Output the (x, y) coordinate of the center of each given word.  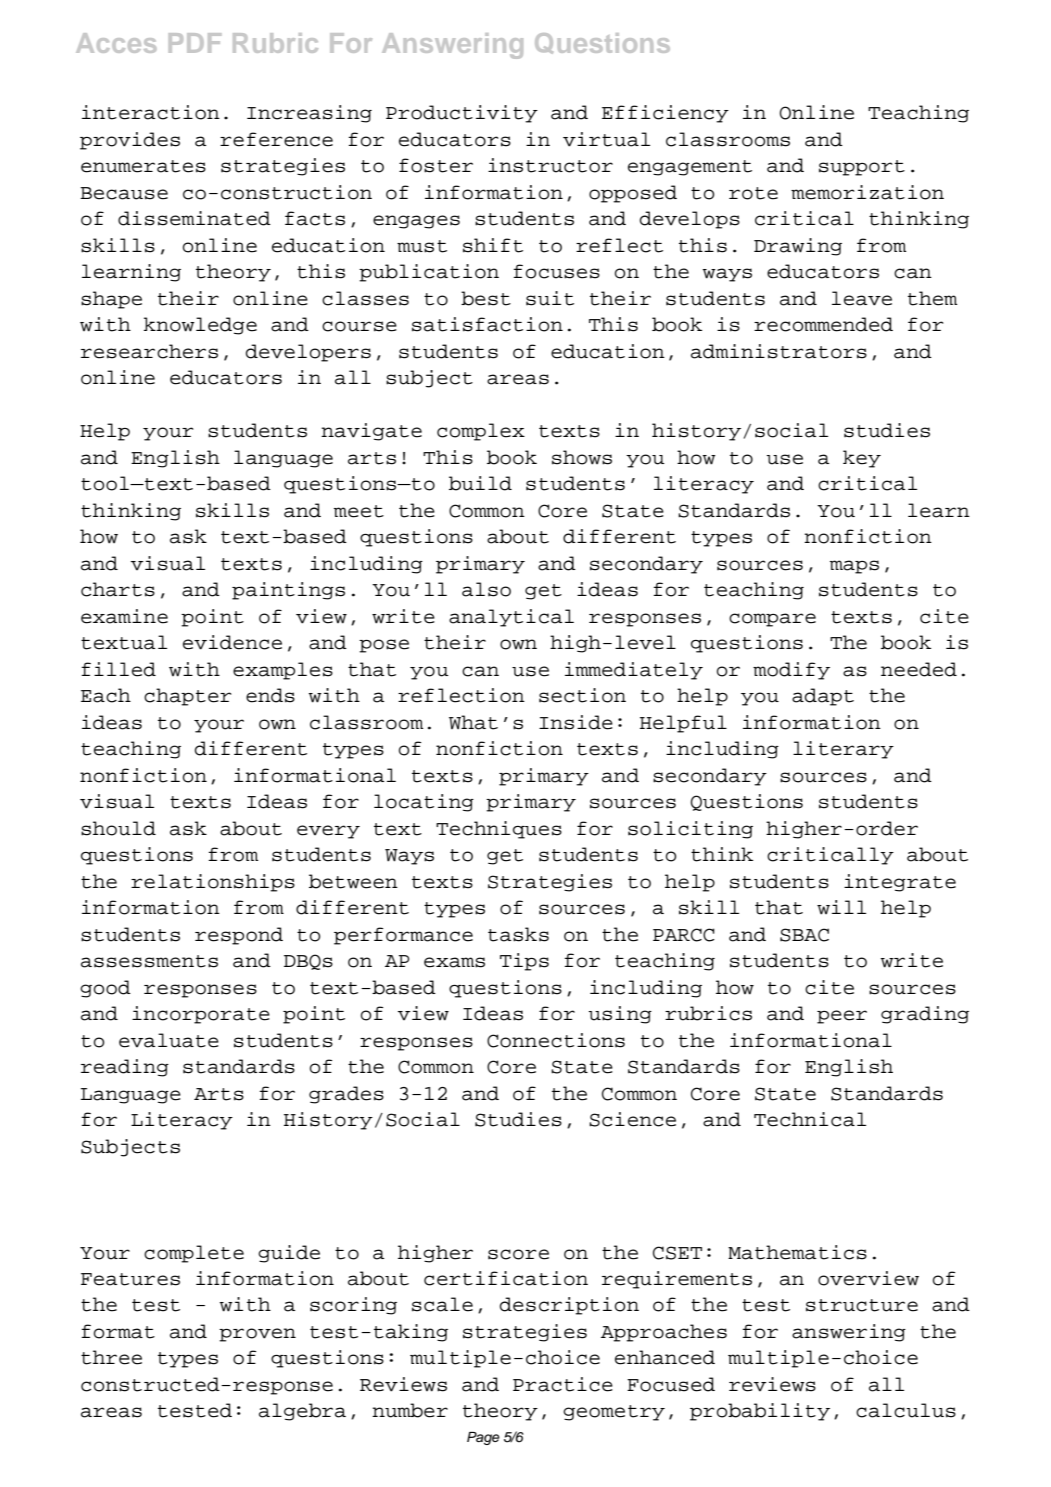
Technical (810, 1119)
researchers (149, 351)
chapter (187, 697)
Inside (576, 722)
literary (843, 750)
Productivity (462, 114)
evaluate (169, 1040)
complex (481, 432)
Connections (556, 1040)
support (862, 168)
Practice (563, 1384)
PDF (195, 43)
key (862, 459)
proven (257, 1335)
